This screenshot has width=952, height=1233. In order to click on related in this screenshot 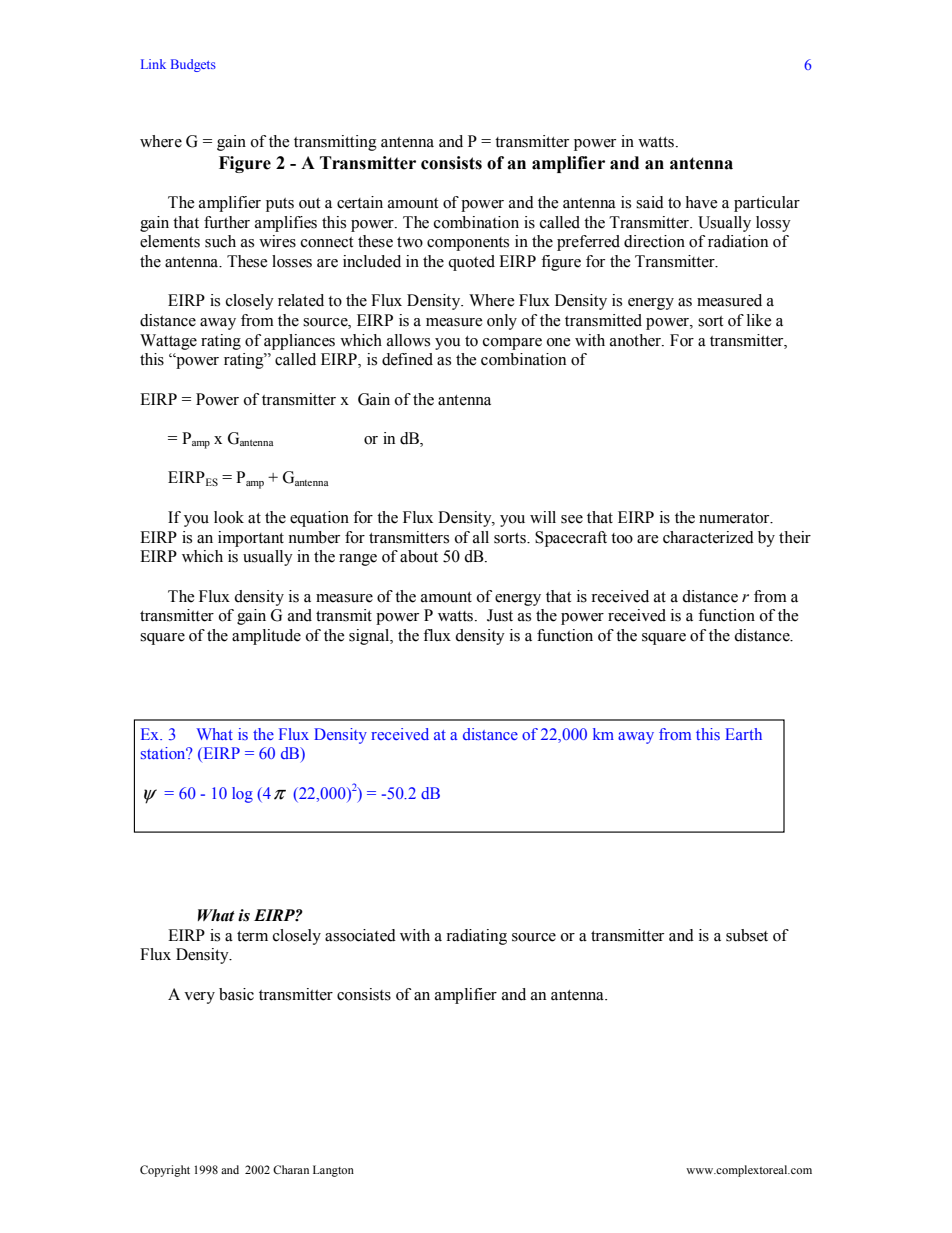, I will do `click(301, 300)`.
